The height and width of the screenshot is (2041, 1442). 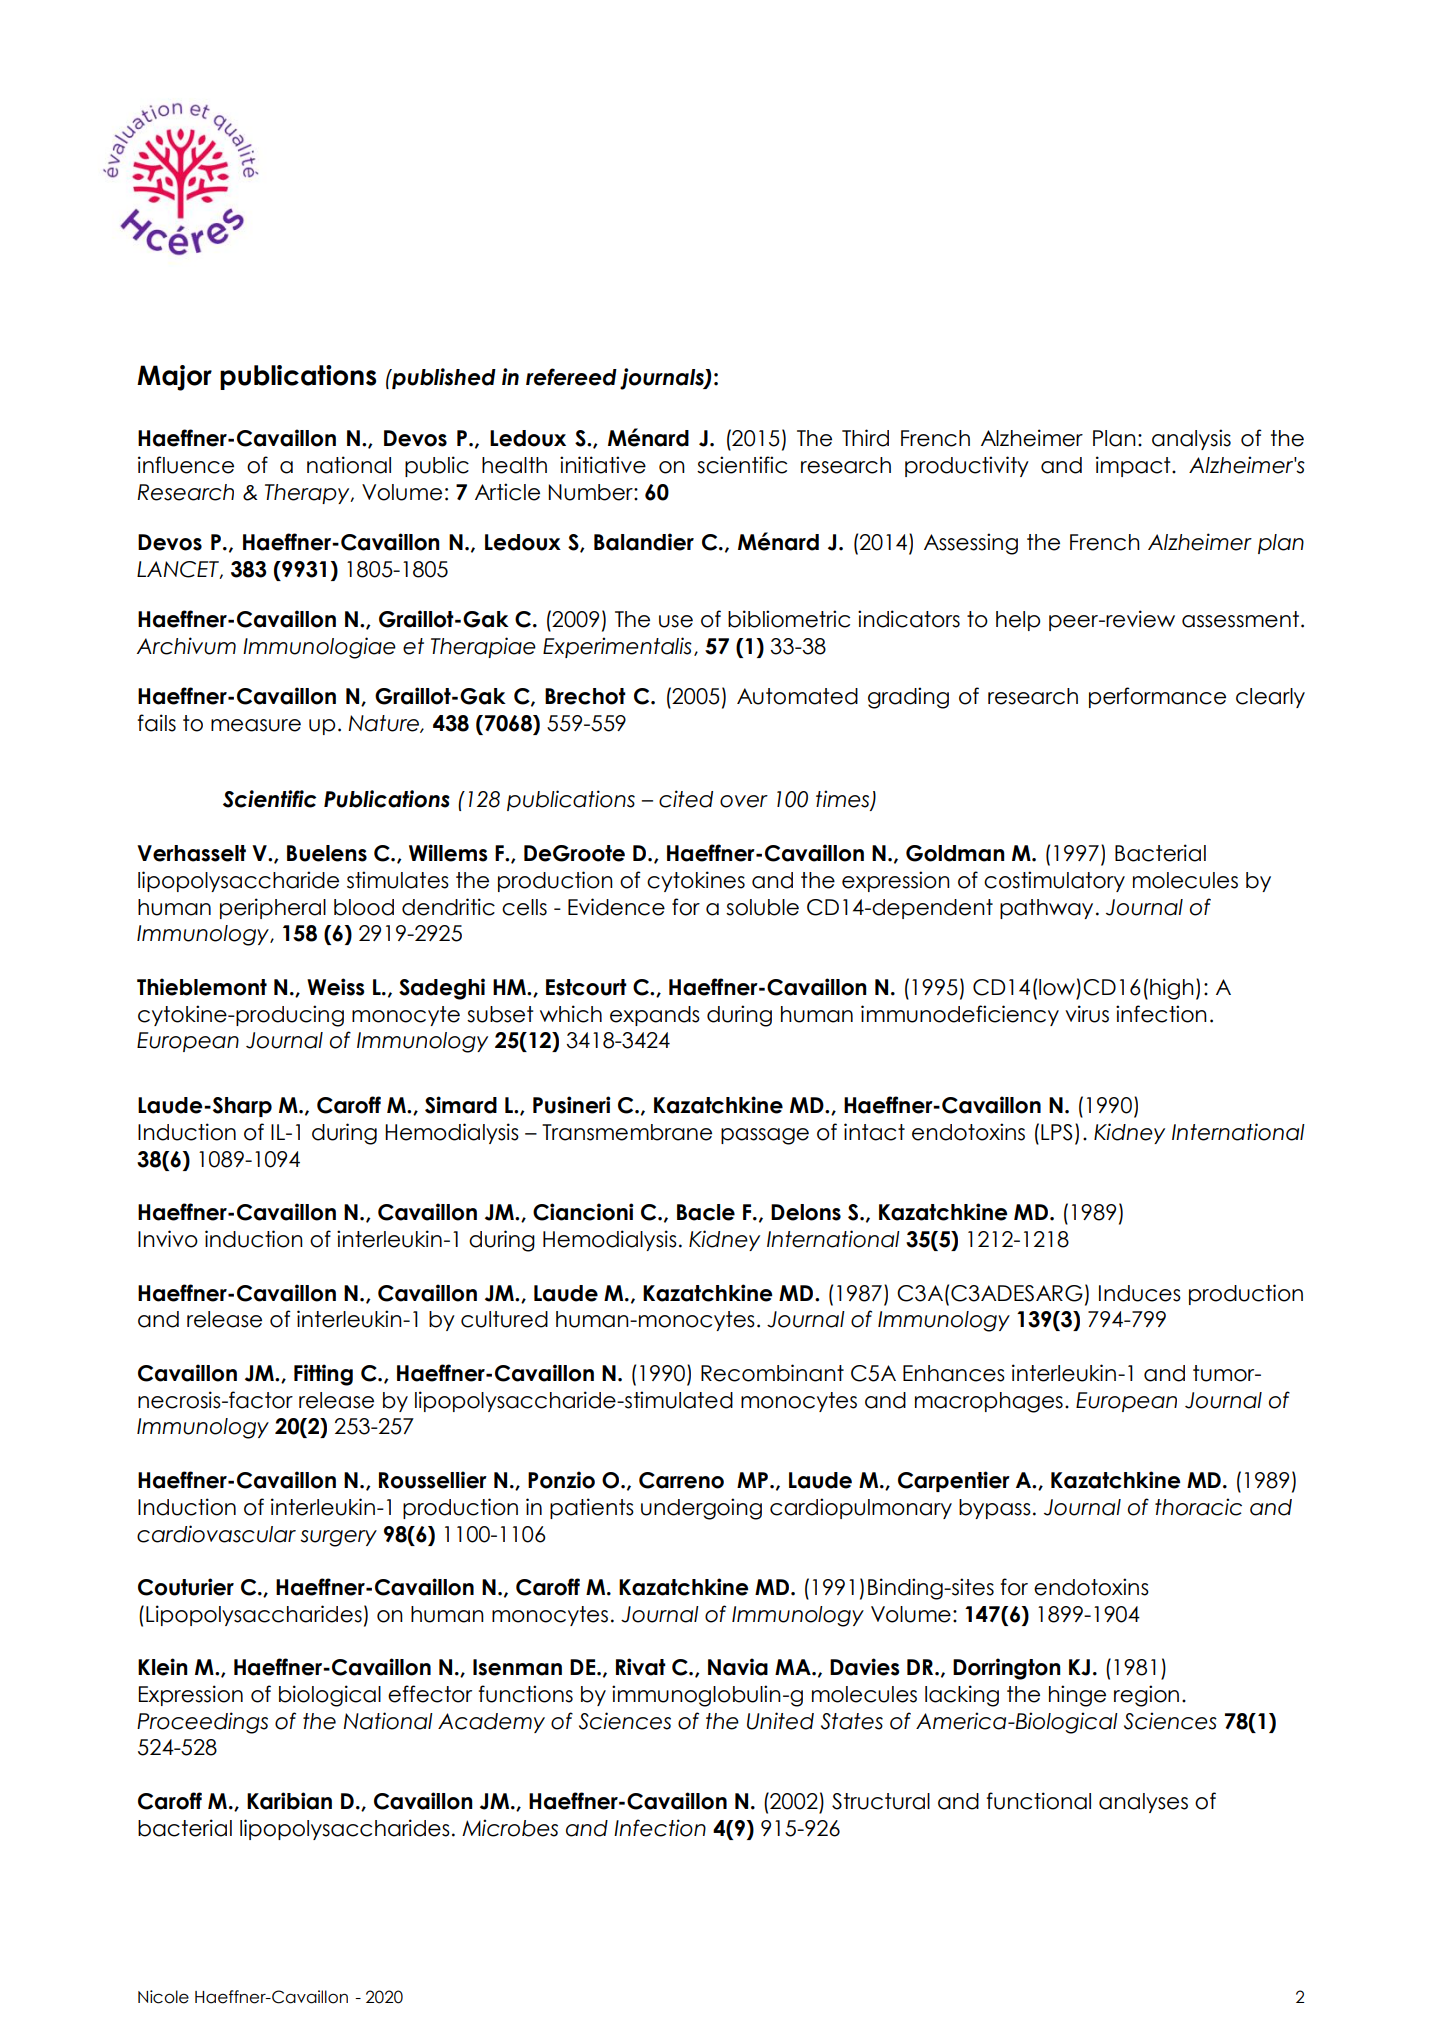 I want to click on United, so click(x=780, y=1721).
